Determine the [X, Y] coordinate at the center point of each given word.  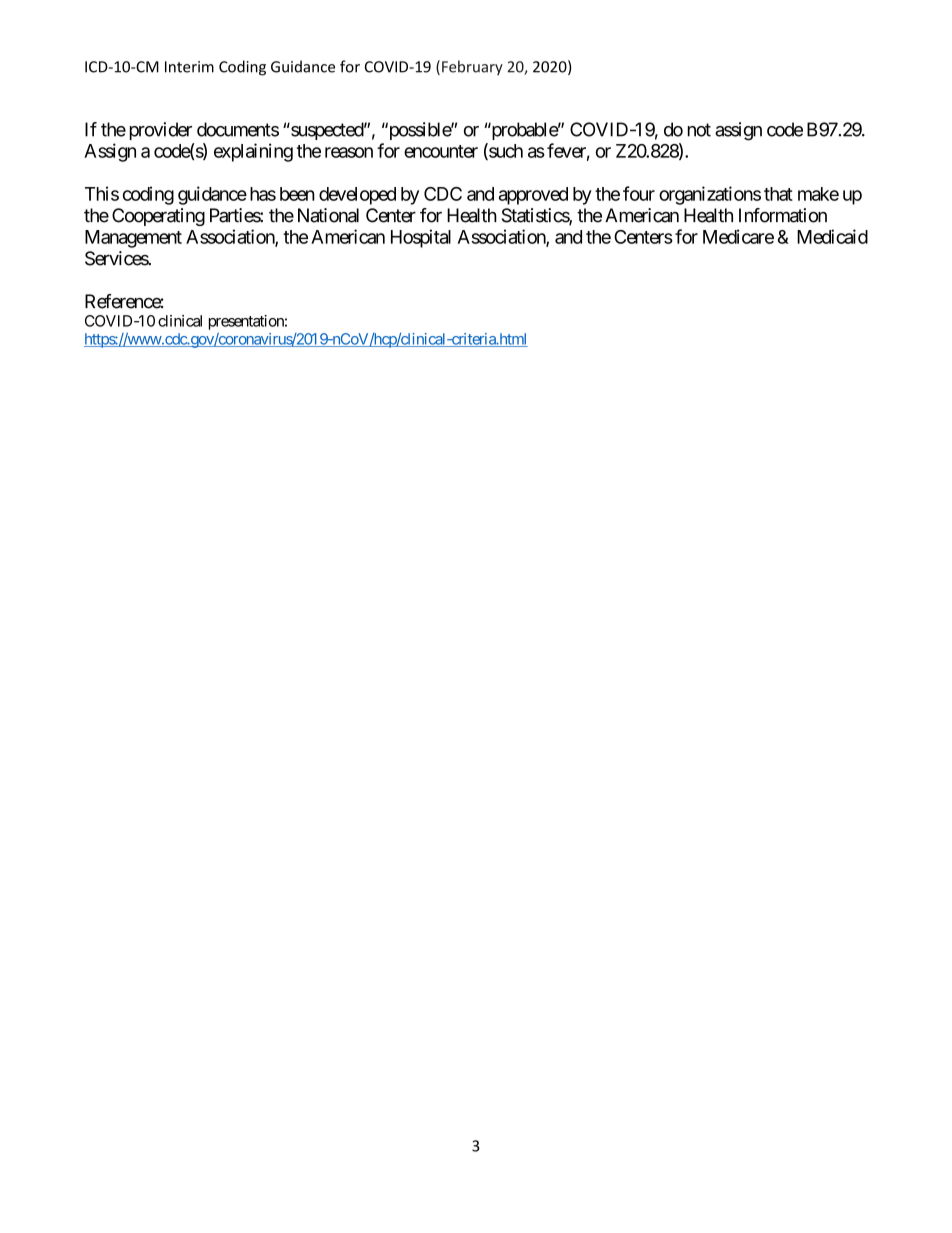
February [472, 68]
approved [533, 196]
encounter [441, 151]
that [778, 194]
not [699, 130]
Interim [189, 67]
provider [161, 131]
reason [349, 152]
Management [133, 239]
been [297, 194]
